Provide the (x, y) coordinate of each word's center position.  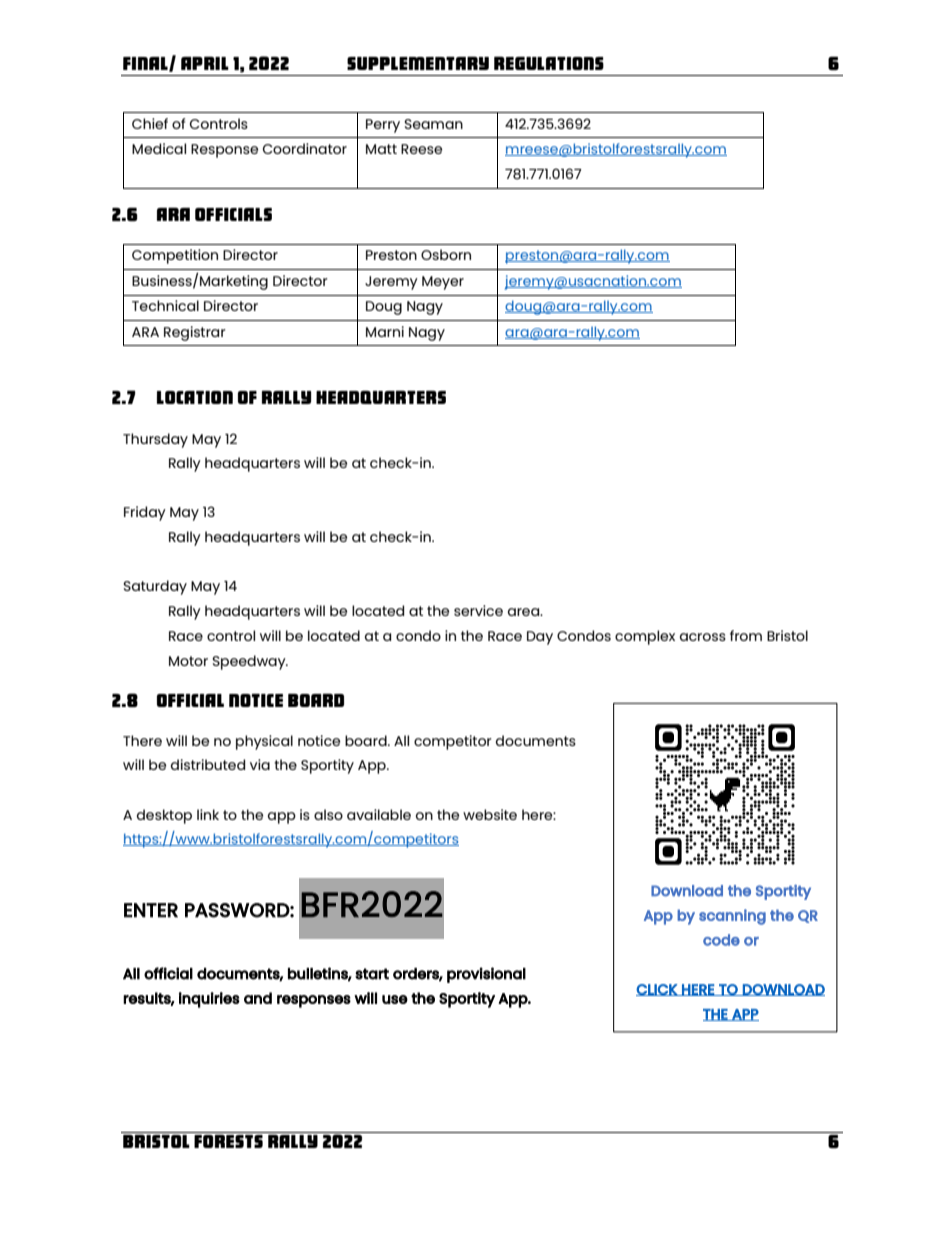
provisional (486, 975)
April (205, 63)
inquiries (209, 1000)
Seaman (433, 124)
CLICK (657, 990)
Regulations (549, 63)
